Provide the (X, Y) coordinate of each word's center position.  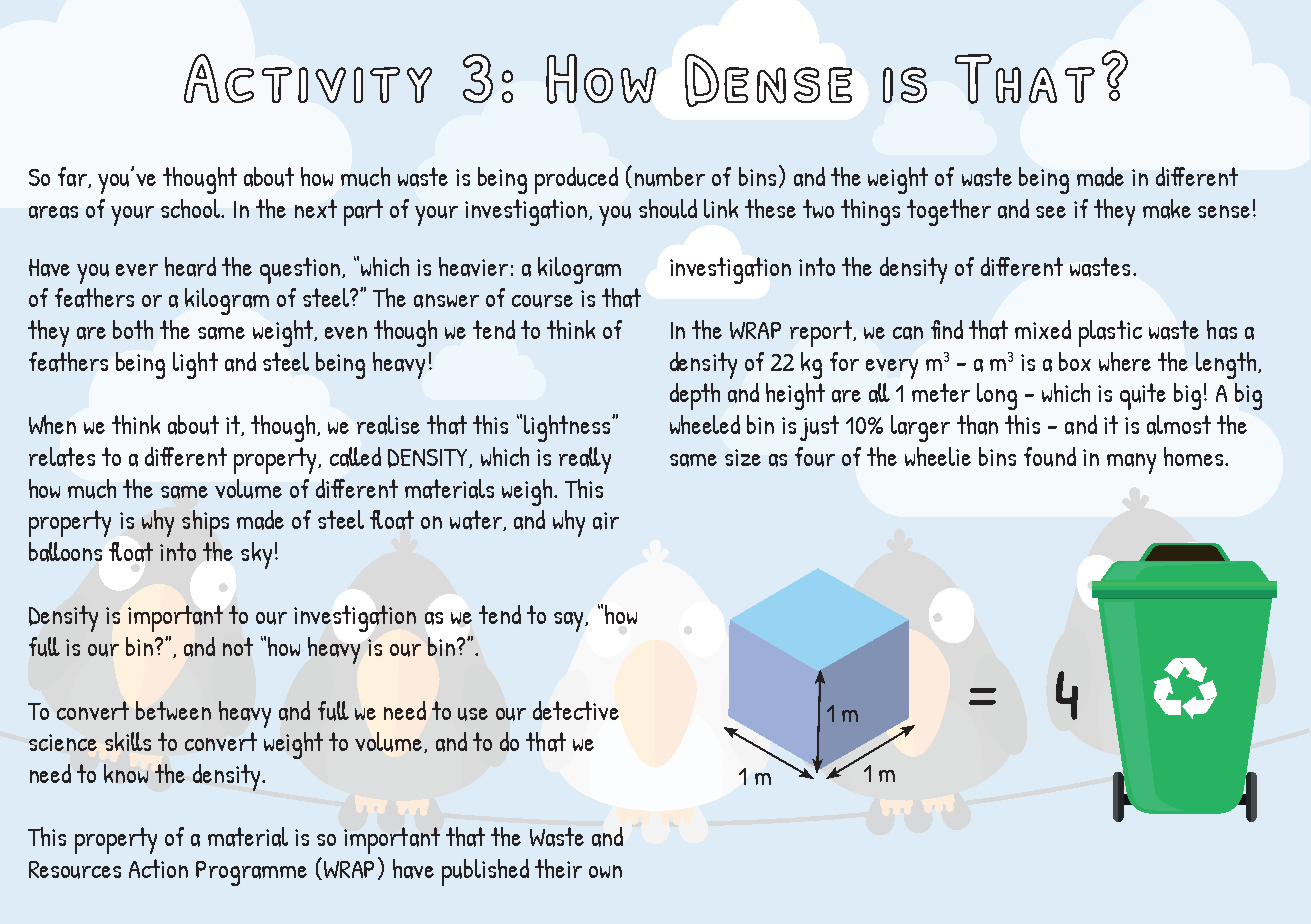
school (192, 208)
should (668, 209)
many (1131, 463)
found (1050, 457)
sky (256, 555)
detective (576, 710)
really (585, 460)
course (542, 301)
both (133, 329)
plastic (1110, 333)
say (570, 622)
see (1051, 212)
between (173, 710)
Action (158, 868)
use (473, 714)
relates (62, 457)
